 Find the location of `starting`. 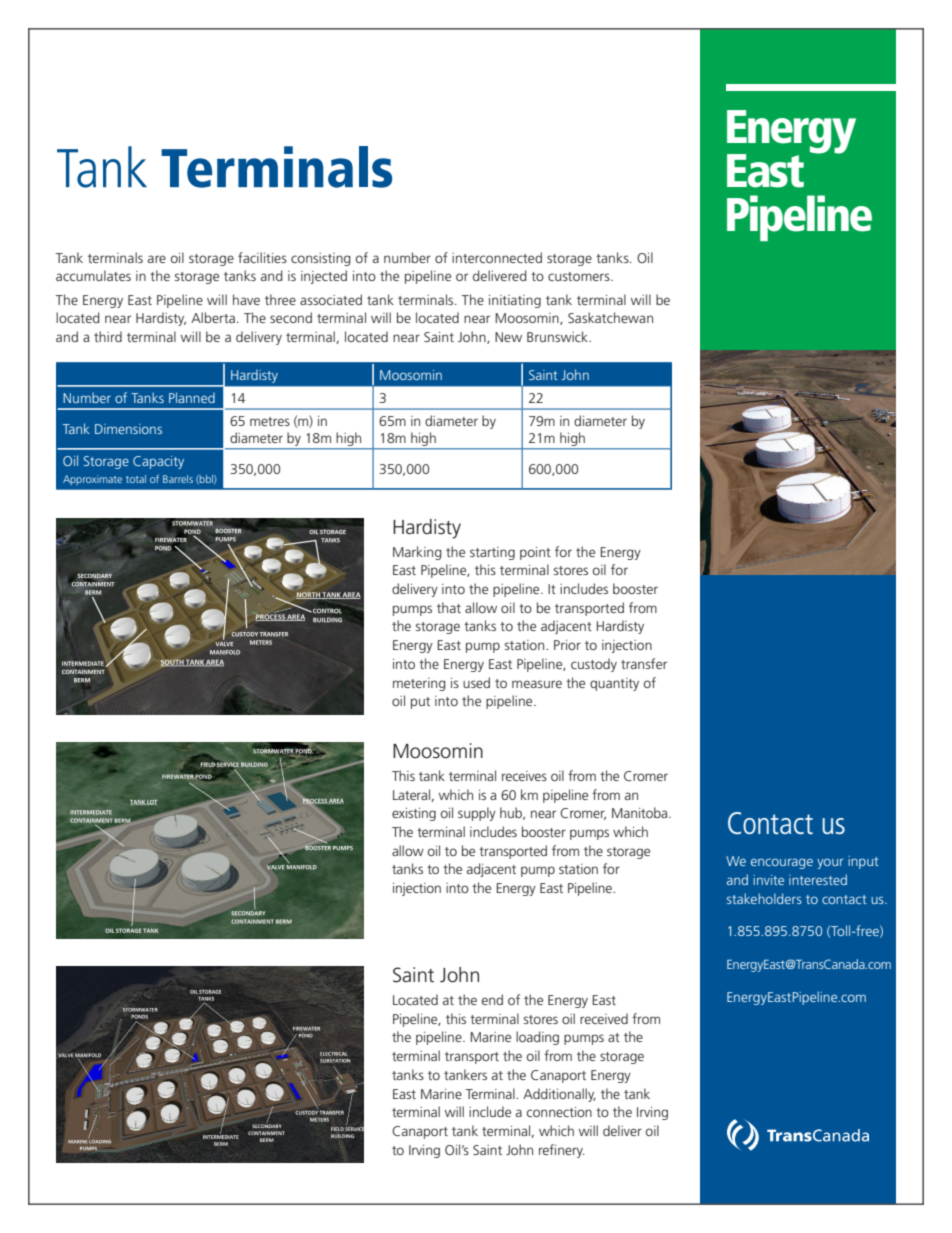

starting is located at coordinates (492, 553).
